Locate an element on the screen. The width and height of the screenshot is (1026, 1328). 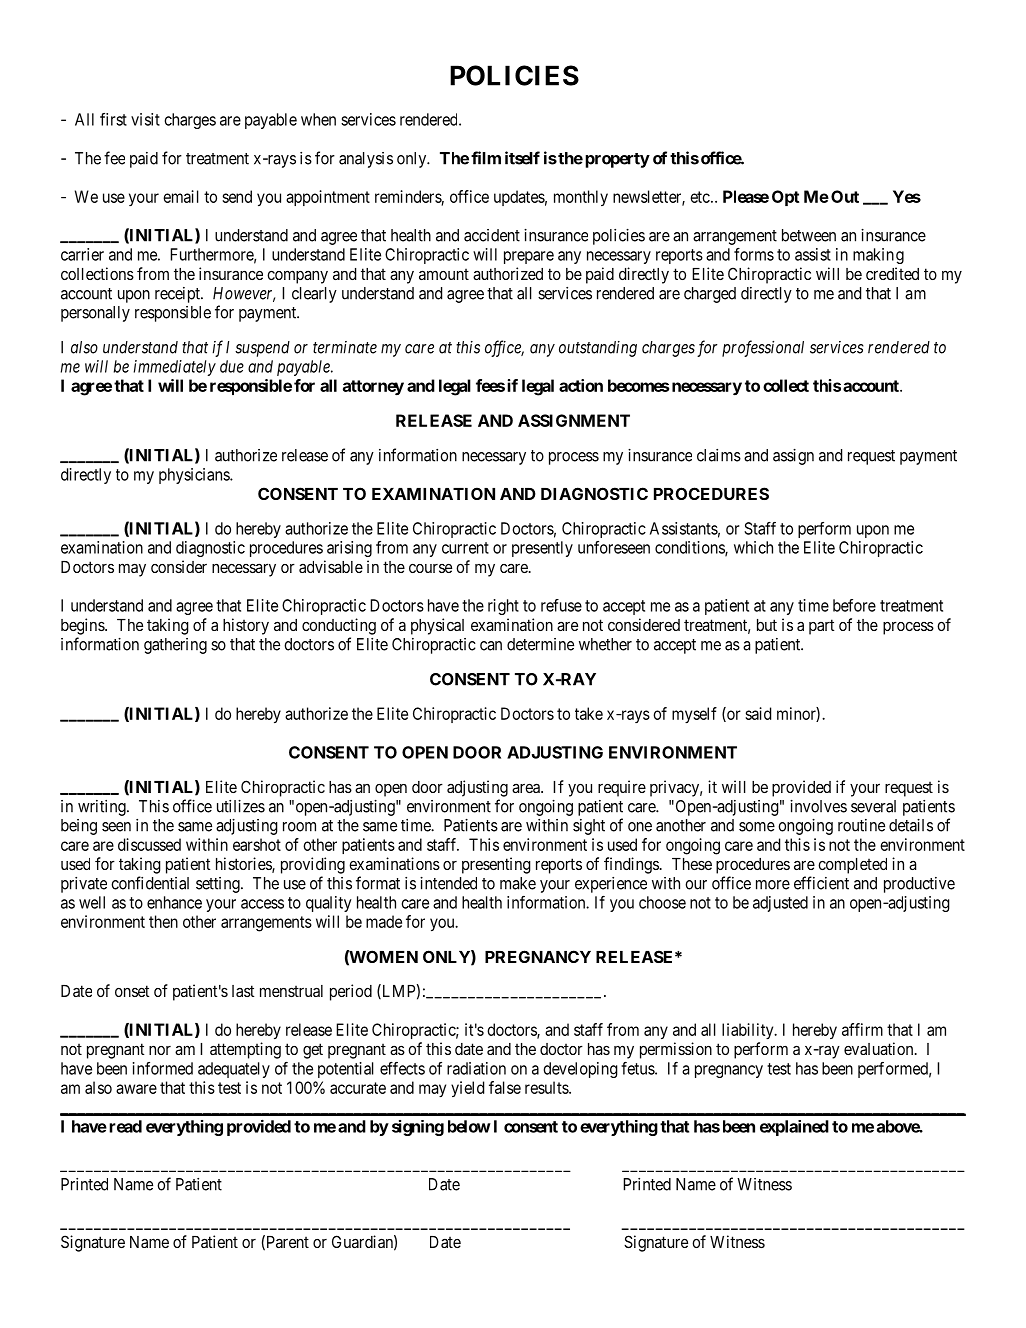
physicians is located at coordinates (195, 476).
